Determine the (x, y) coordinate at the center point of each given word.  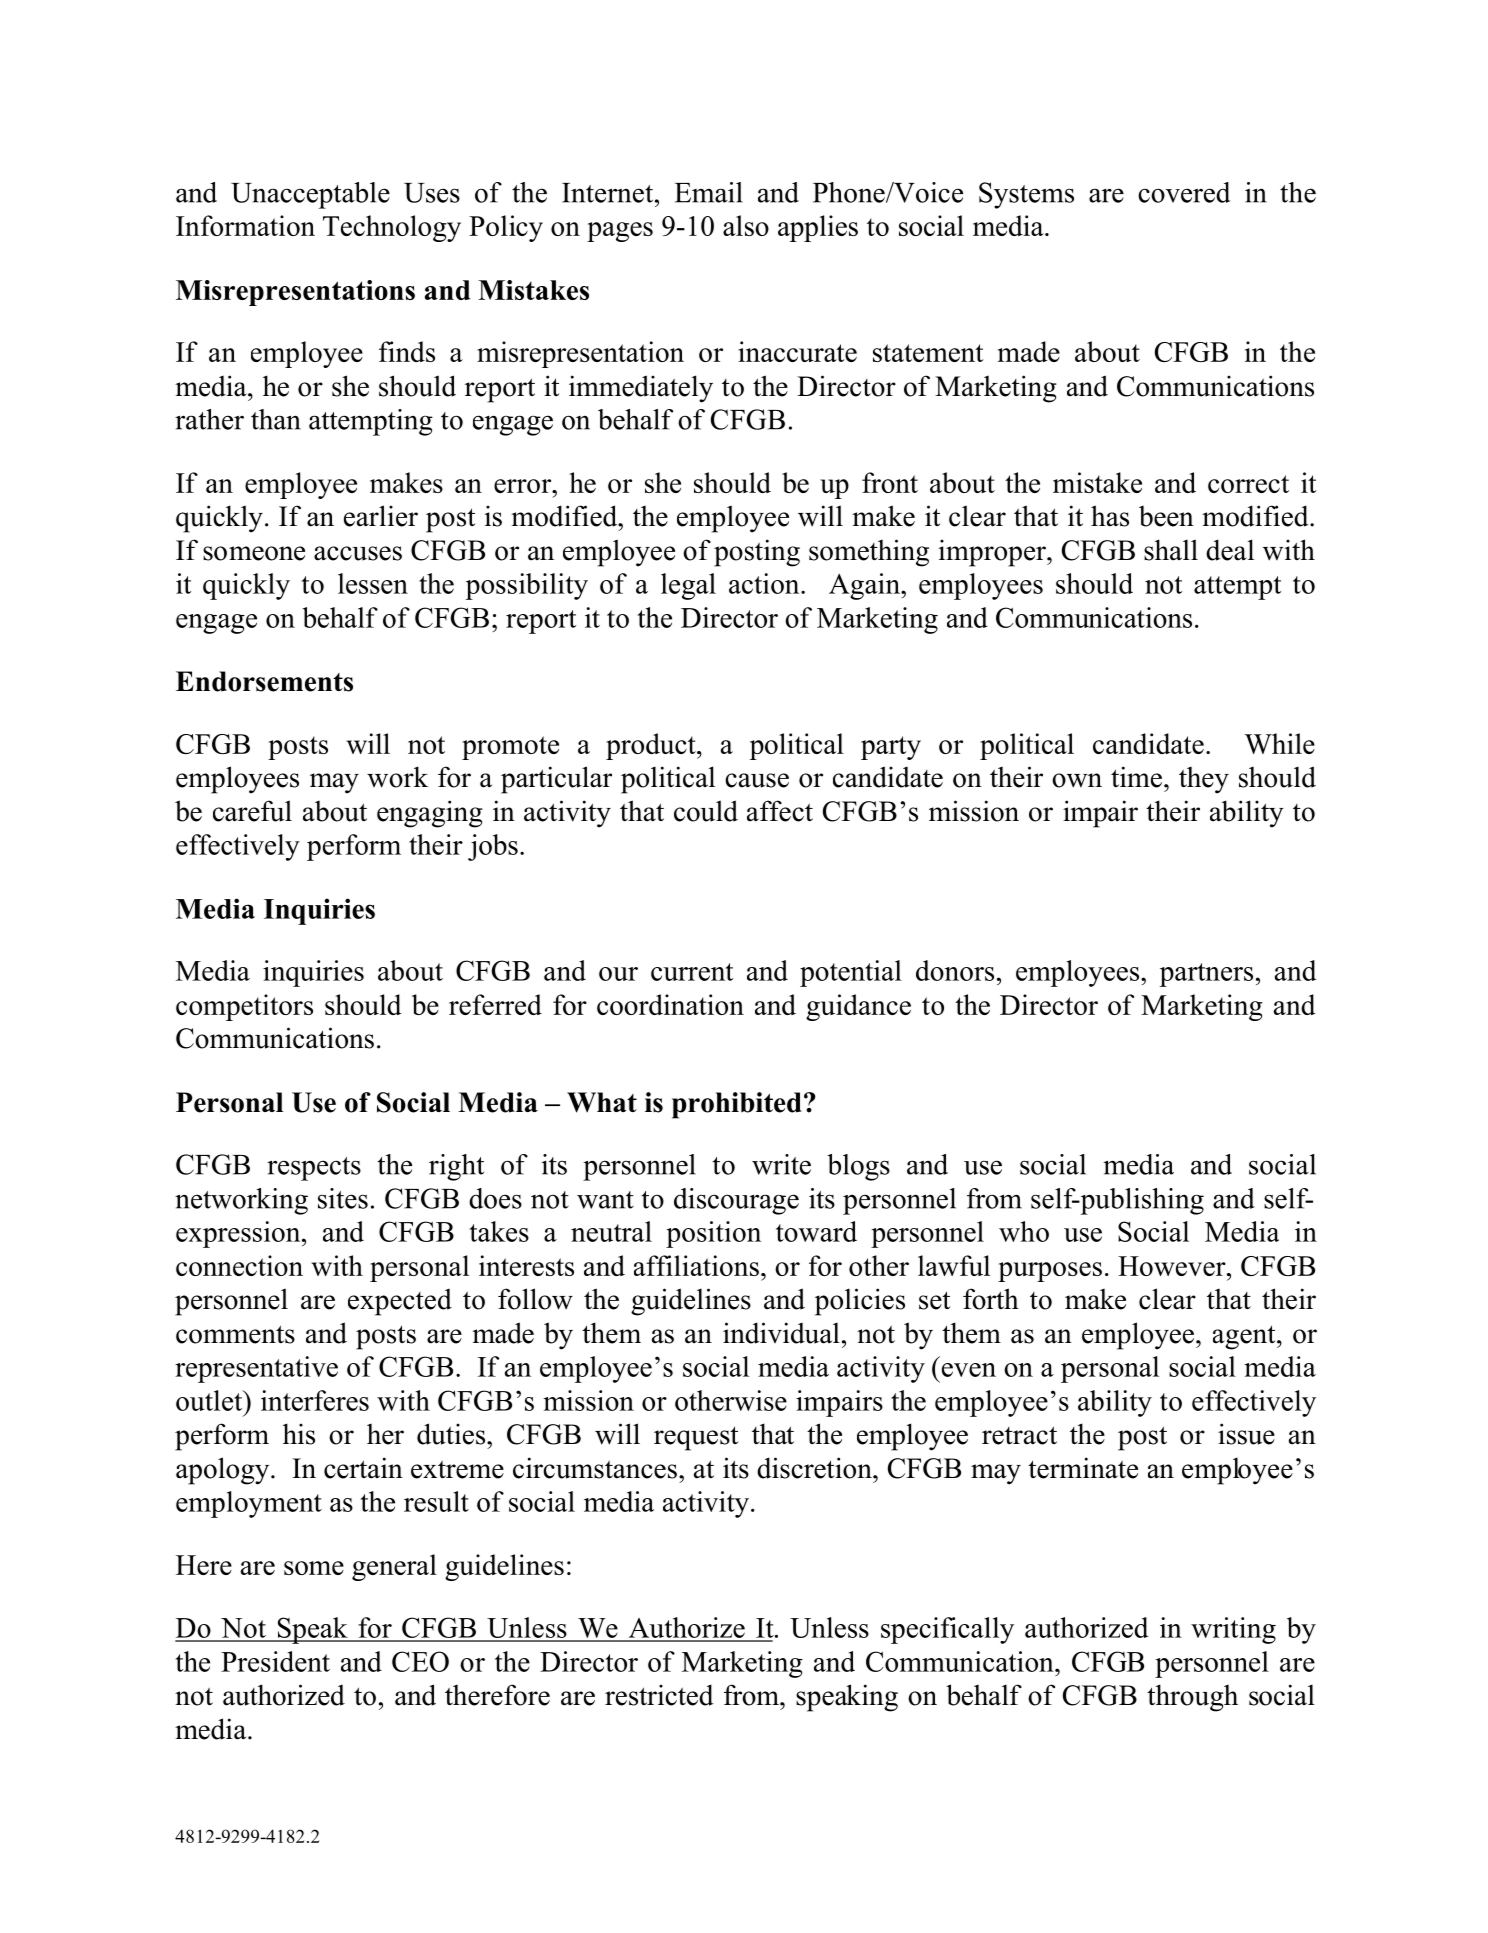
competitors (244, 1007)
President (275, 1661)
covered (1184, 192)
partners (1206, 975)
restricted (659, 1695)
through (1192, 1698)
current (692, 972)
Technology (392, 228)
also (746, 225)
